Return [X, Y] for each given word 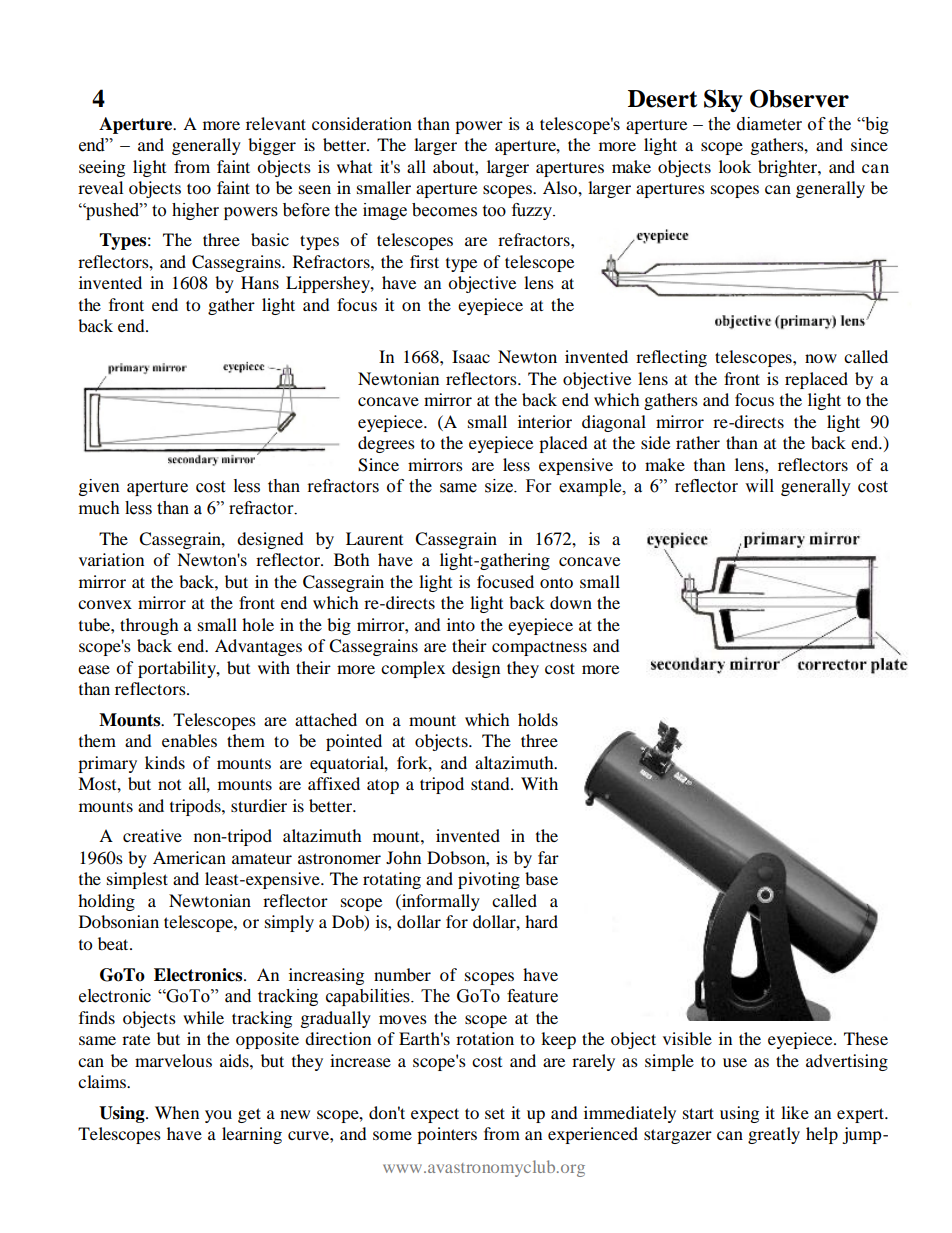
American [189, 857]
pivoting [489, 880]
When [177, 1112]
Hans [260, 282]
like [795, 1112]
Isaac [471, 356]
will [759, 485]
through [149, 626]
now [821, 358]
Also [561, 187]
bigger [272, 146]
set [495, 1113]
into [461, 624]
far [548, 857]
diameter [769, 124]
